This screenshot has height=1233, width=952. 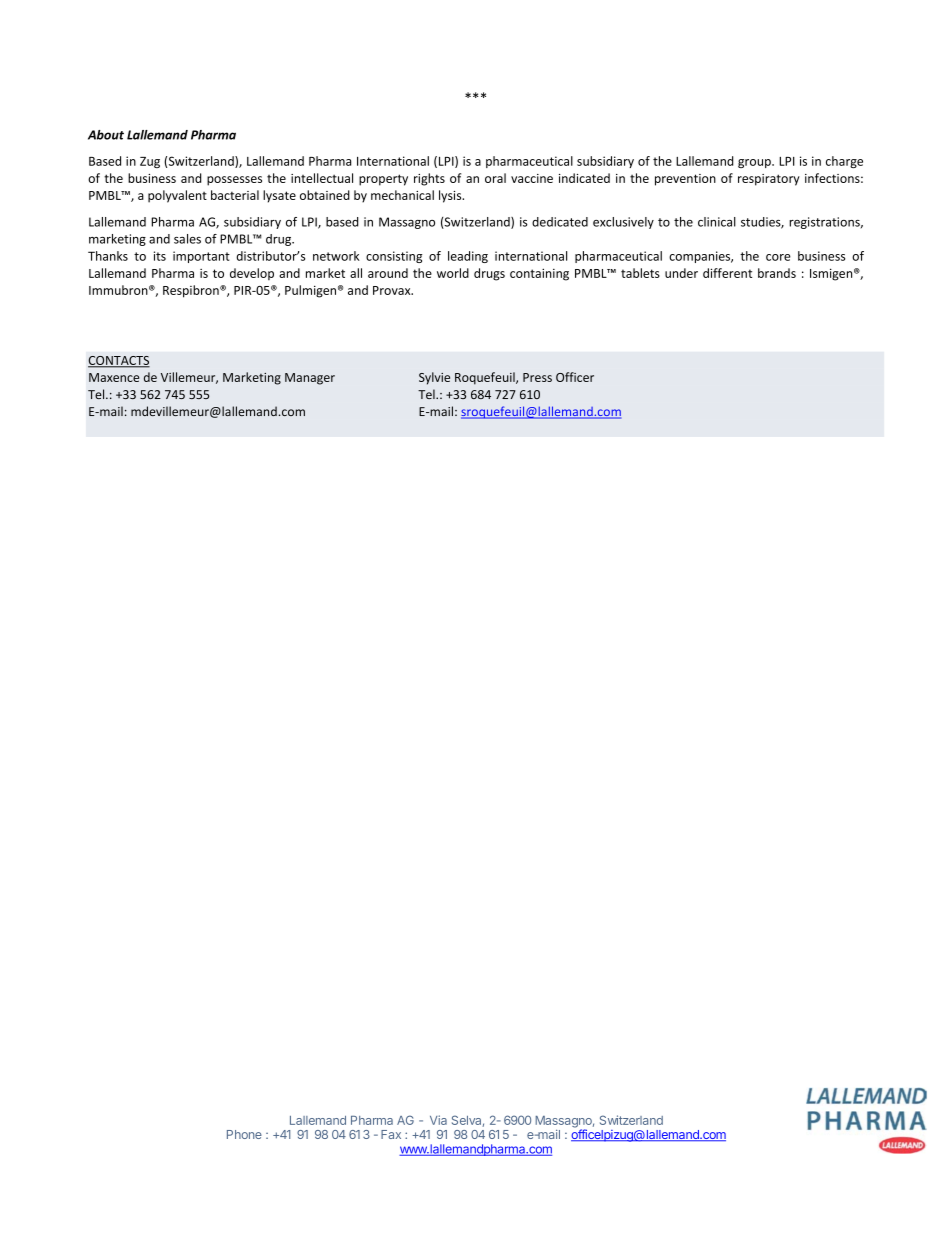 What do you see at coordinates (575, 377) in the screenshot?
I see `Officer` at bounding box center [575, 377].
